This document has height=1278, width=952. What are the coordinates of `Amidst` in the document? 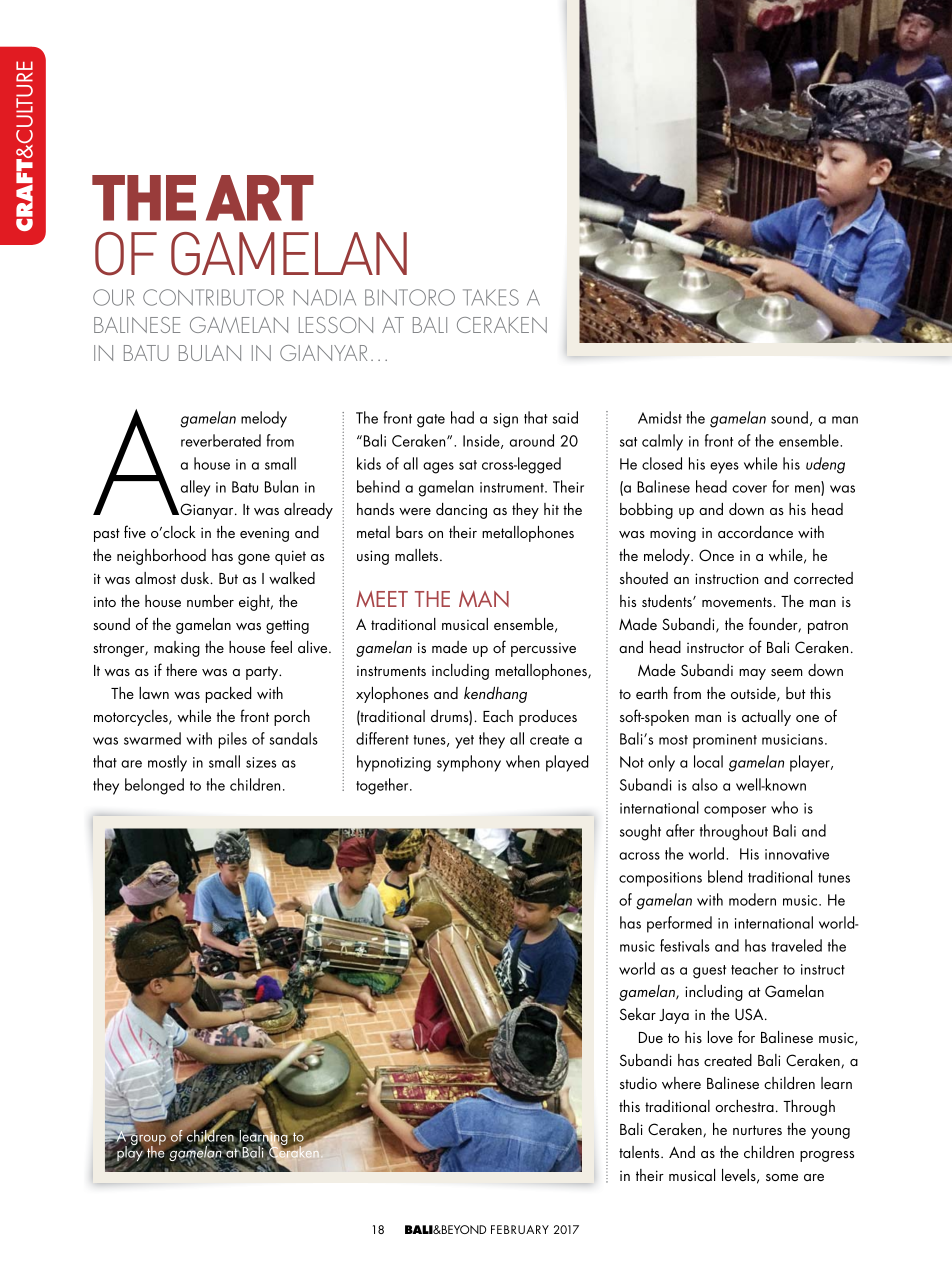 It's located at (660, 417).
